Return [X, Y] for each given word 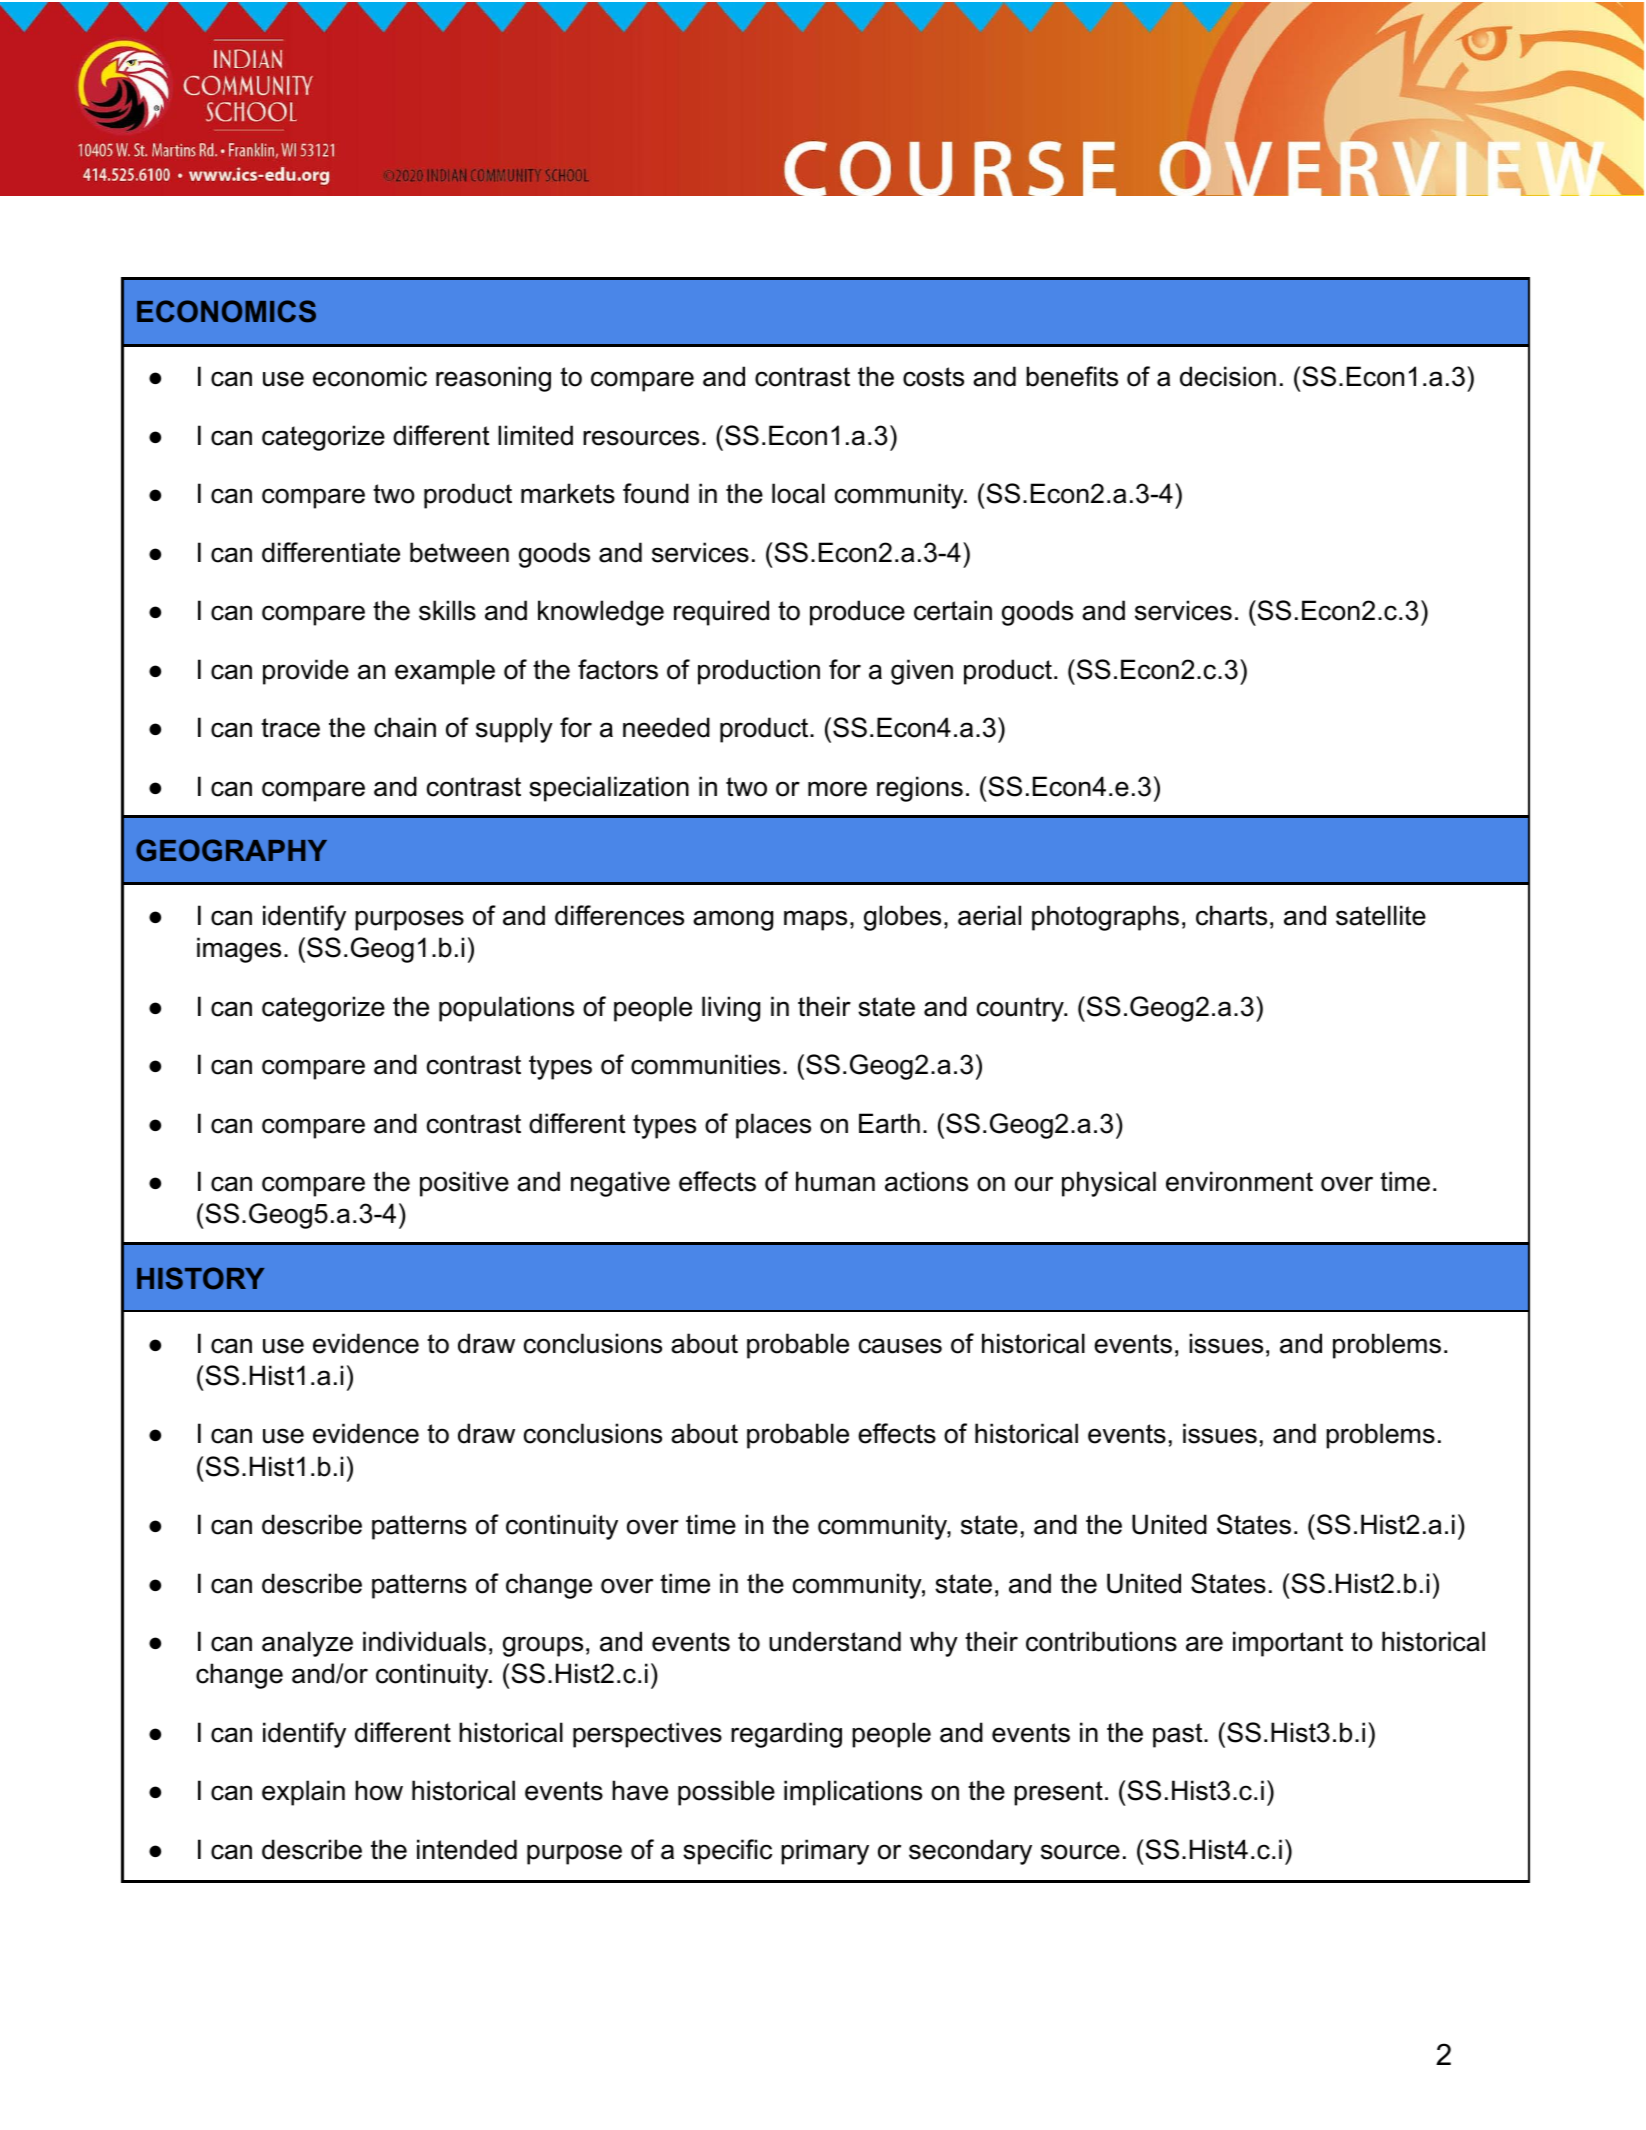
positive [464, 1184]
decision [1228, 376]
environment [1239, 1181]
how [379, 1790]
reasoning [493, 379]
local [798, 493]
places [773, 1126]
